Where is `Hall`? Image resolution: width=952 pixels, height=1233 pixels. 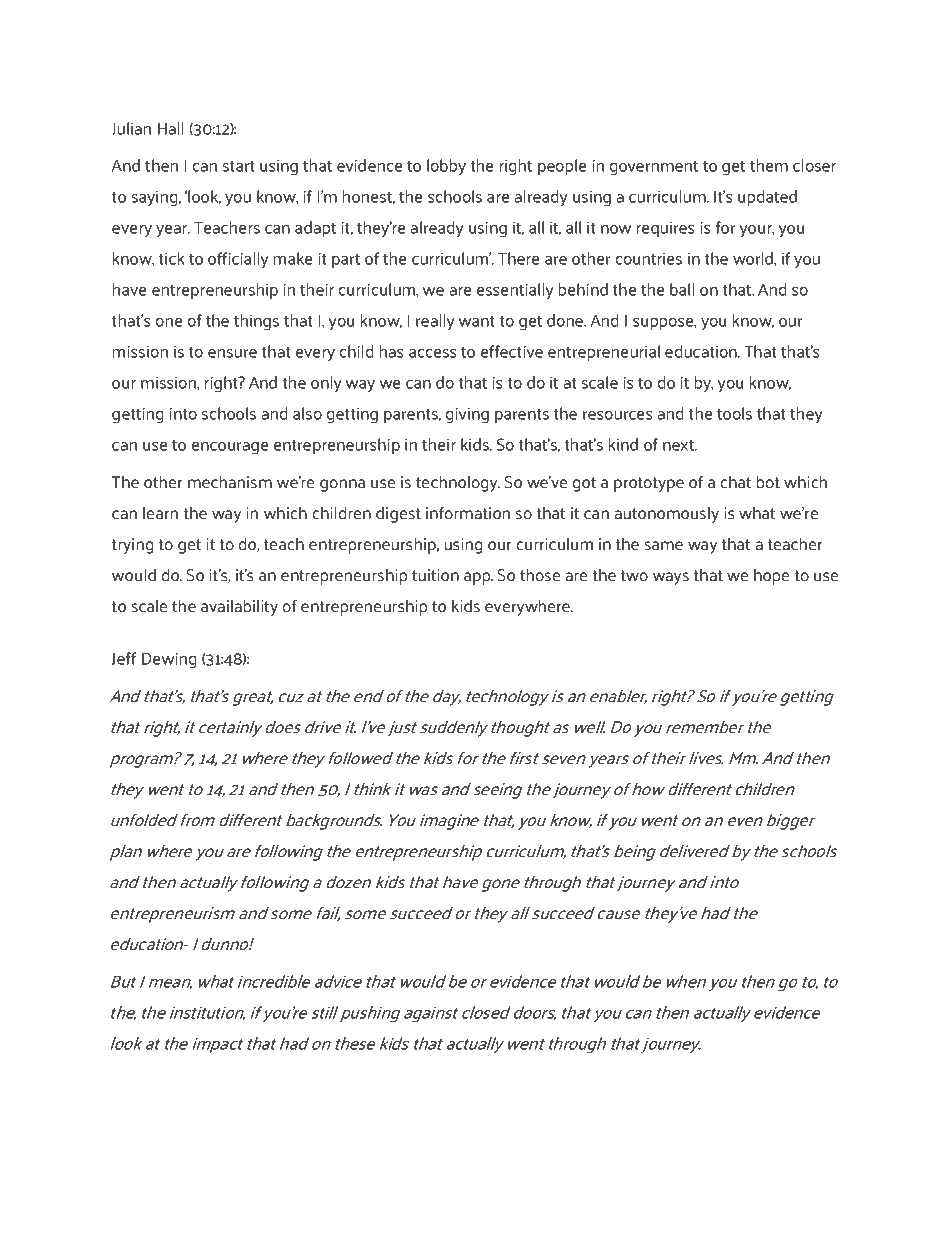 Hall is located at coordinates (171, 128).
